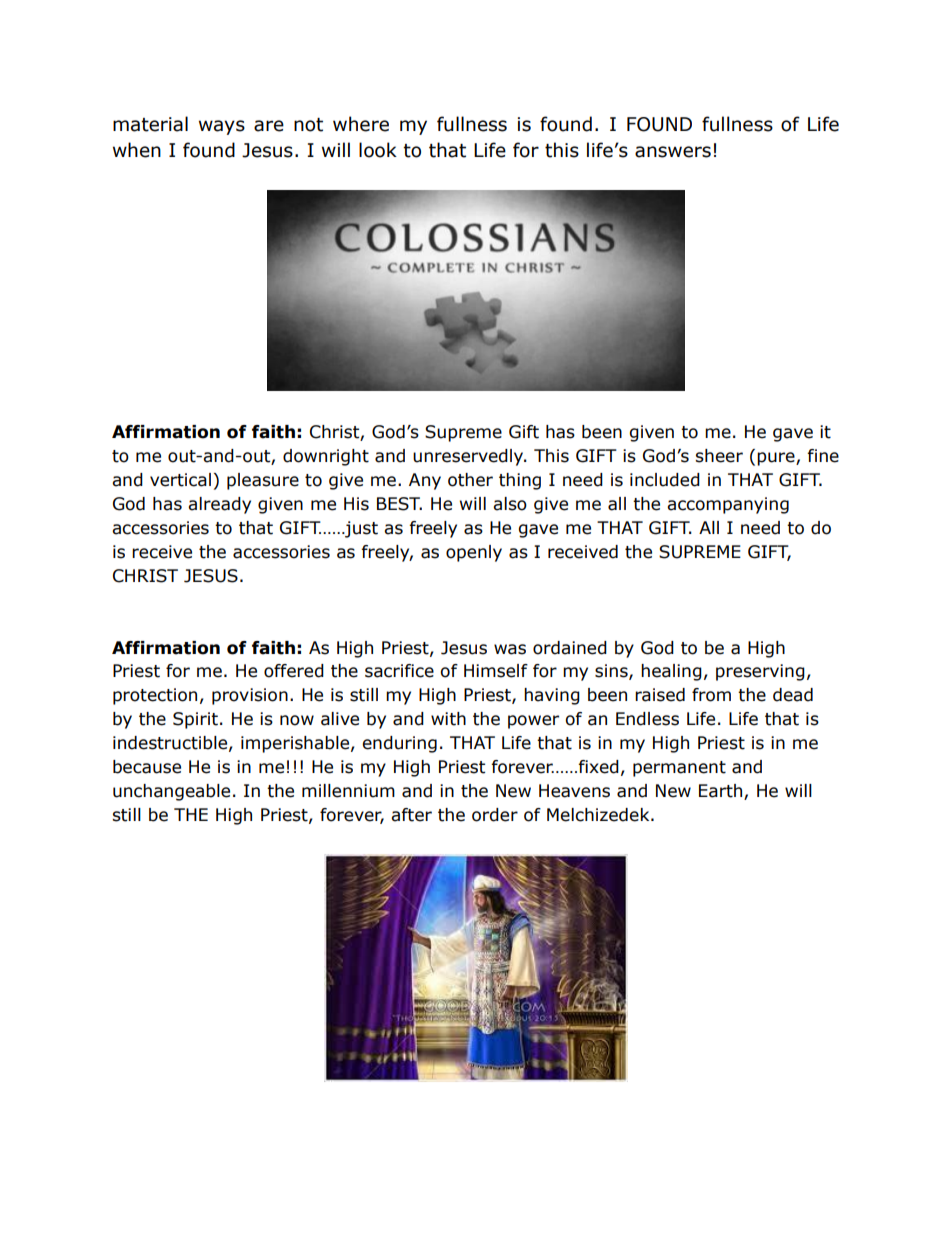 The image size is (952, 1233). I want to click on accompanying, so click(728, 505).
